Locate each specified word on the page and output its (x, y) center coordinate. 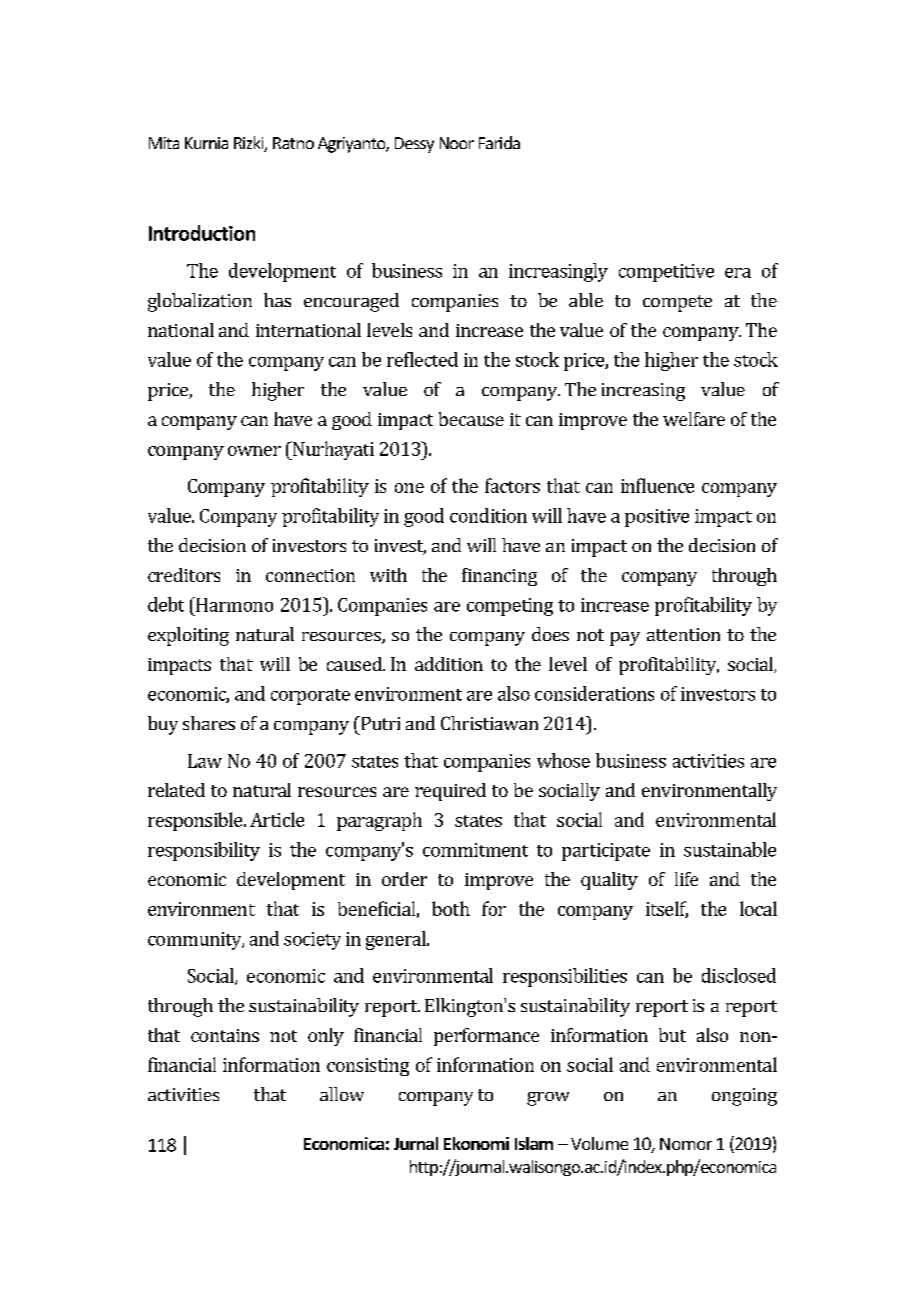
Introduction (202, 233)
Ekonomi (476, 1143)
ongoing (744, 1097)
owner (254, 451)
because (471, 419)
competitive (666, 273)
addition (449, 664)
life (686, 879)
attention (683, 634)
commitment (475, 850)
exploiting (188, 636)
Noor (457, 143)
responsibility (204, 851)
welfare (694, 419)
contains (225, 1035)
